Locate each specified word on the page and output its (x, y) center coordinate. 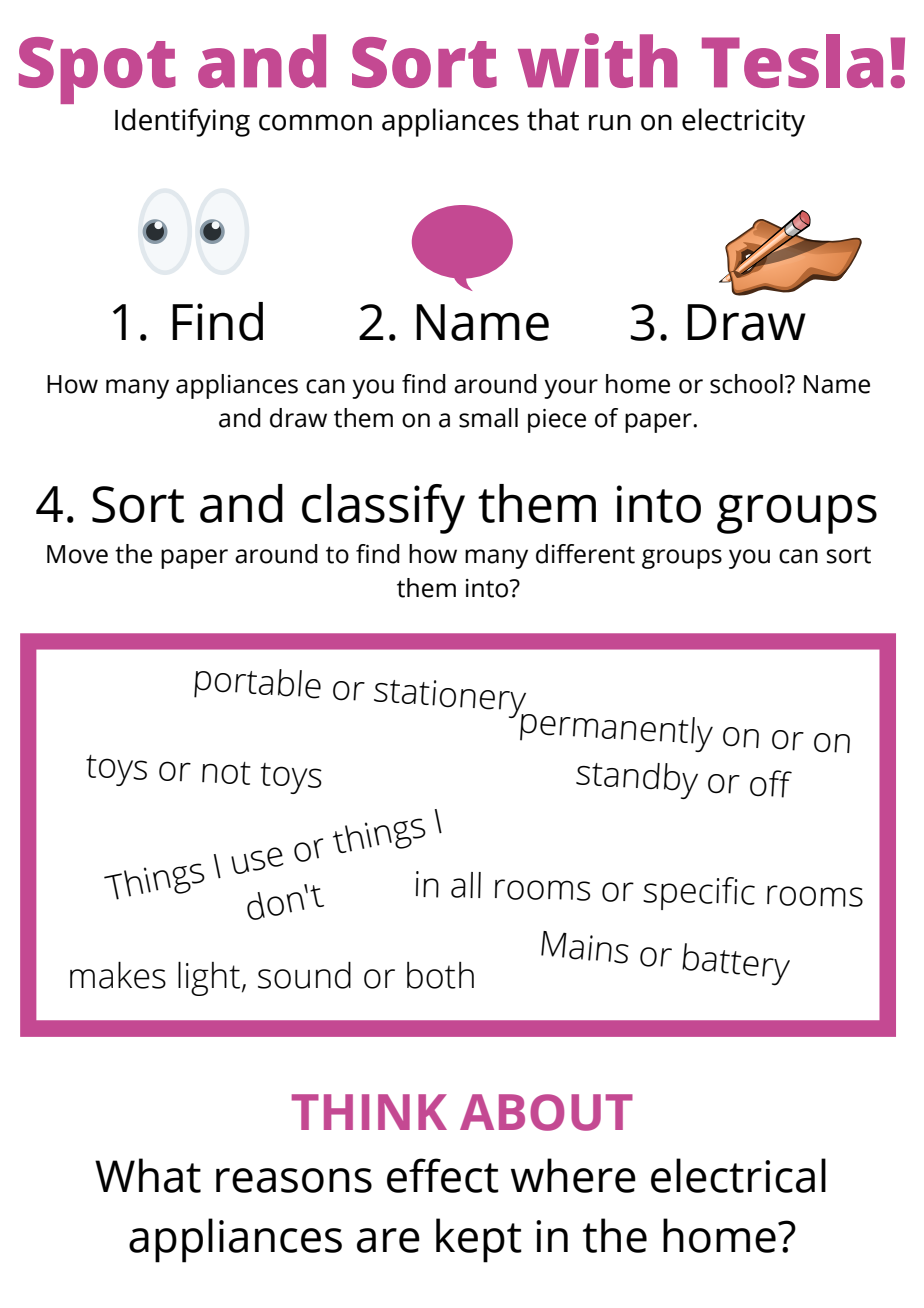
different (585, 554)
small (488, 418)
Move (77, 554)
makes (118, 975)
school (746, 384)
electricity (743, 122)
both (440, 975)
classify (383, 509)
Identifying (182, 122)
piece (557, 421)
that (553, 119)
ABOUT (546, 1112)
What (148, 1175)
